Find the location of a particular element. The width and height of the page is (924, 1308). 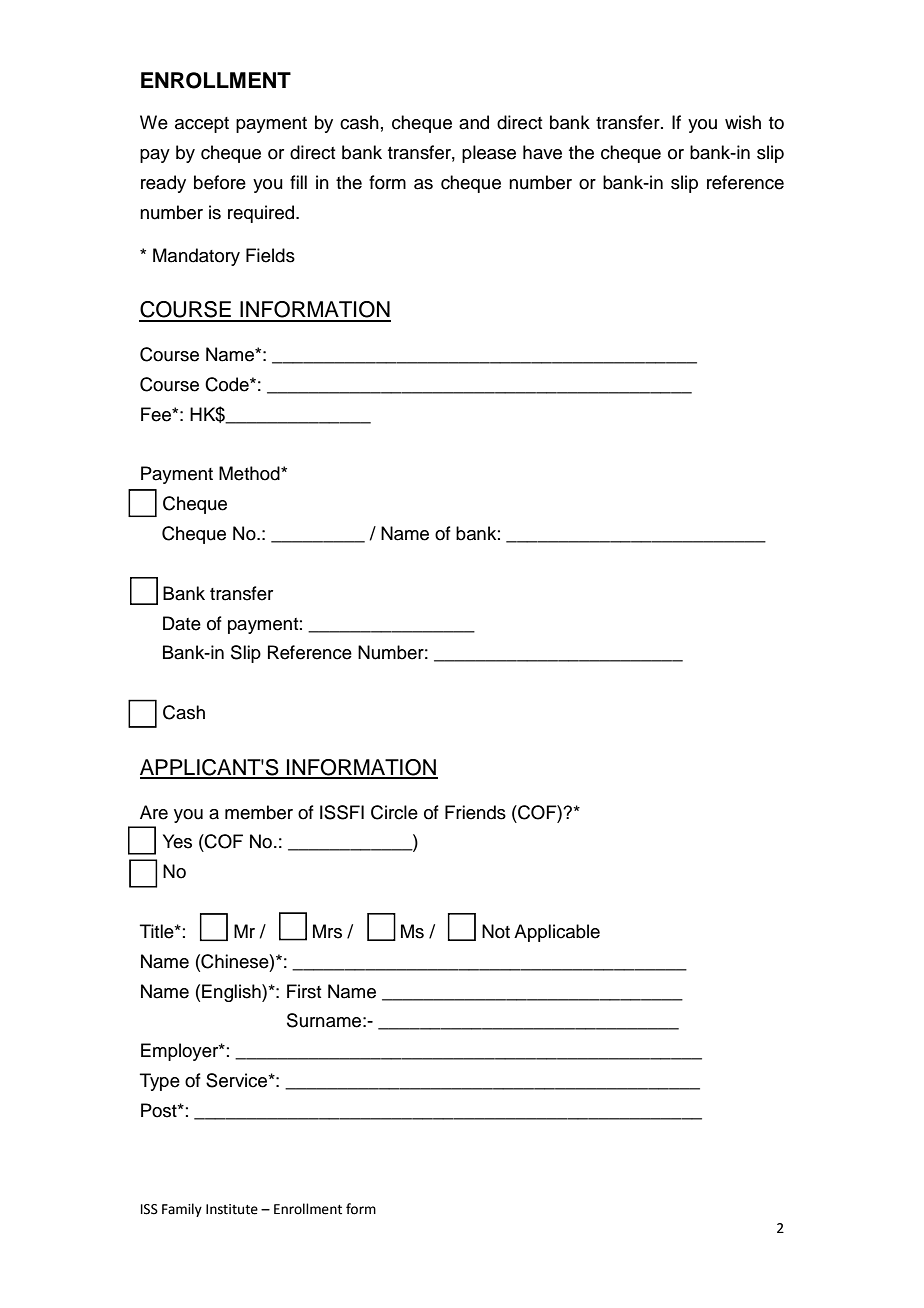

before is located at coordinates (220, 182).
